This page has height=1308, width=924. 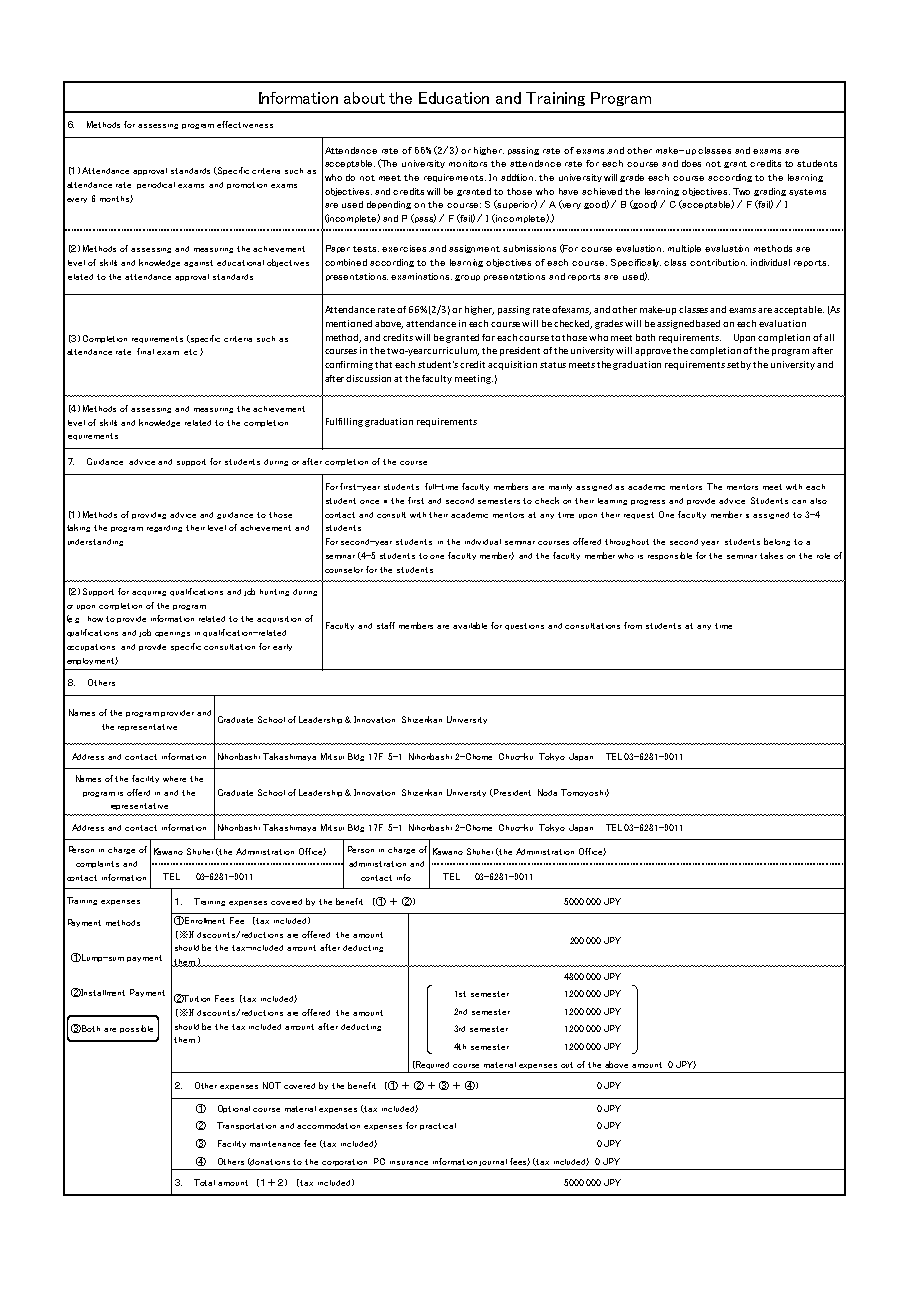 I want to click on practical, so click(x=438, y=1126).
